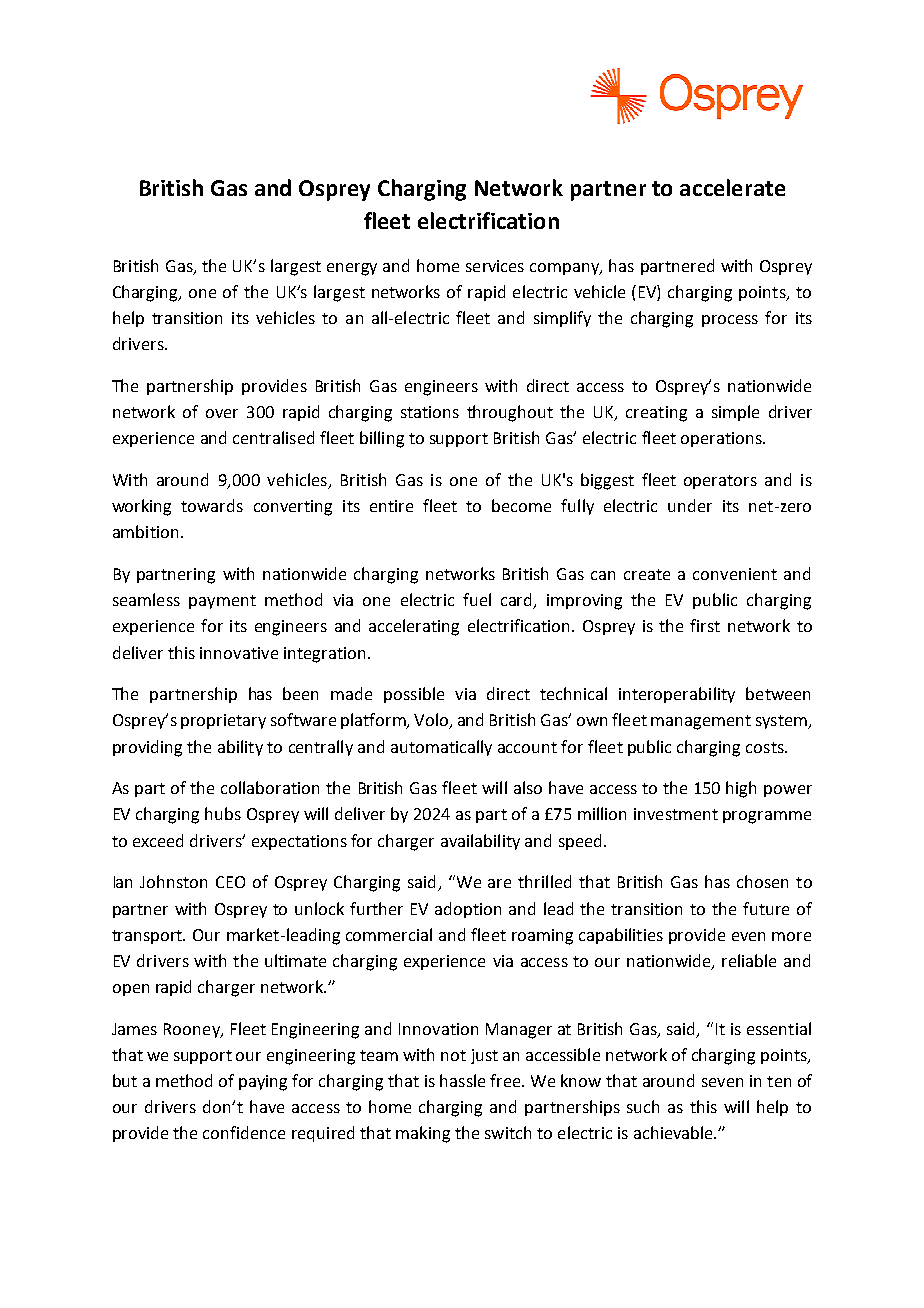 This page has width=924, height=1308. What do you see at coordinates (244, 1132) in the page?
I see `confidence` at bounding box center [244, 1132].
